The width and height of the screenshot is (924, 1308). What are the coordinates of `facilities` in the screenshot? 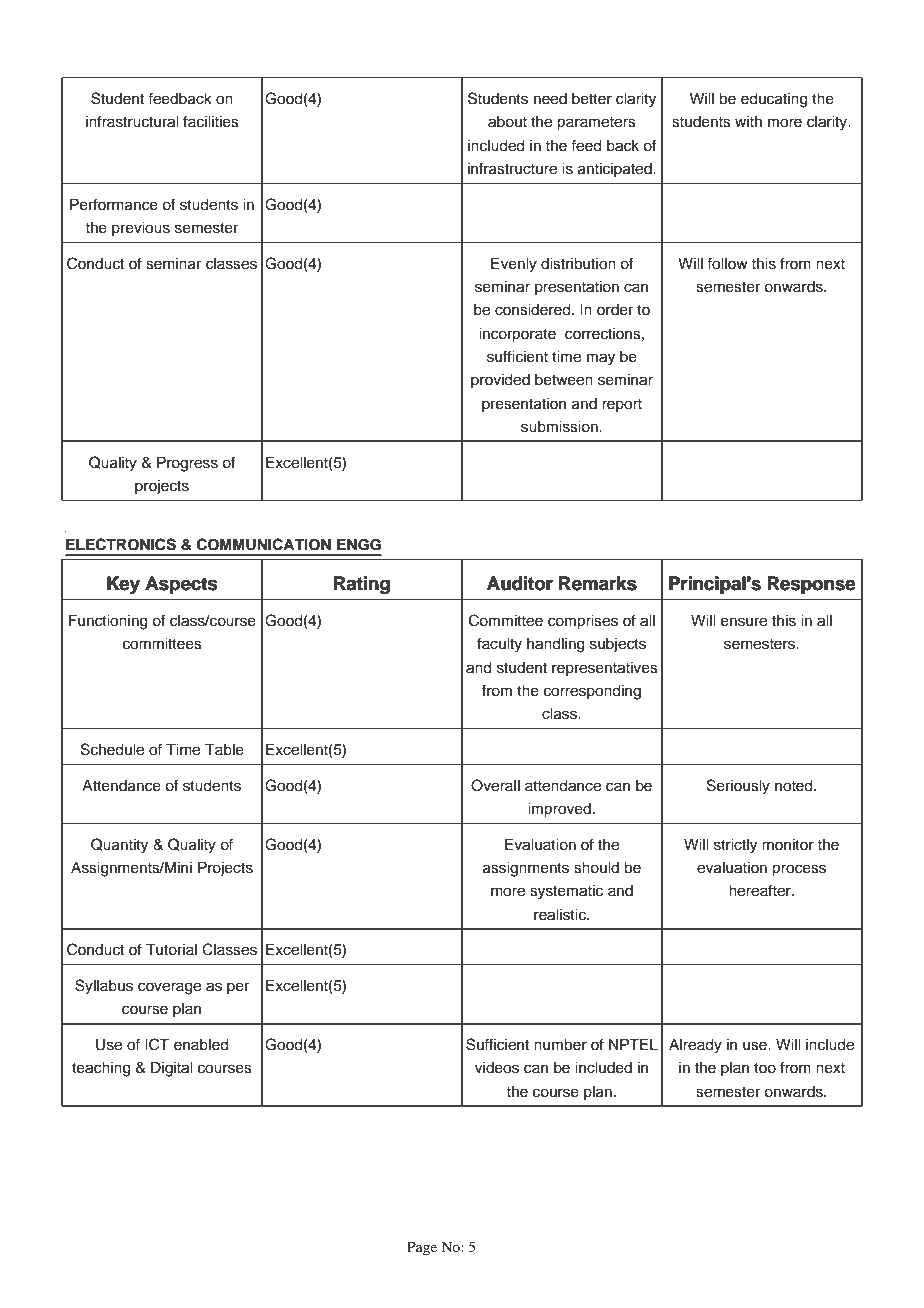 It's located at (211, 121).
